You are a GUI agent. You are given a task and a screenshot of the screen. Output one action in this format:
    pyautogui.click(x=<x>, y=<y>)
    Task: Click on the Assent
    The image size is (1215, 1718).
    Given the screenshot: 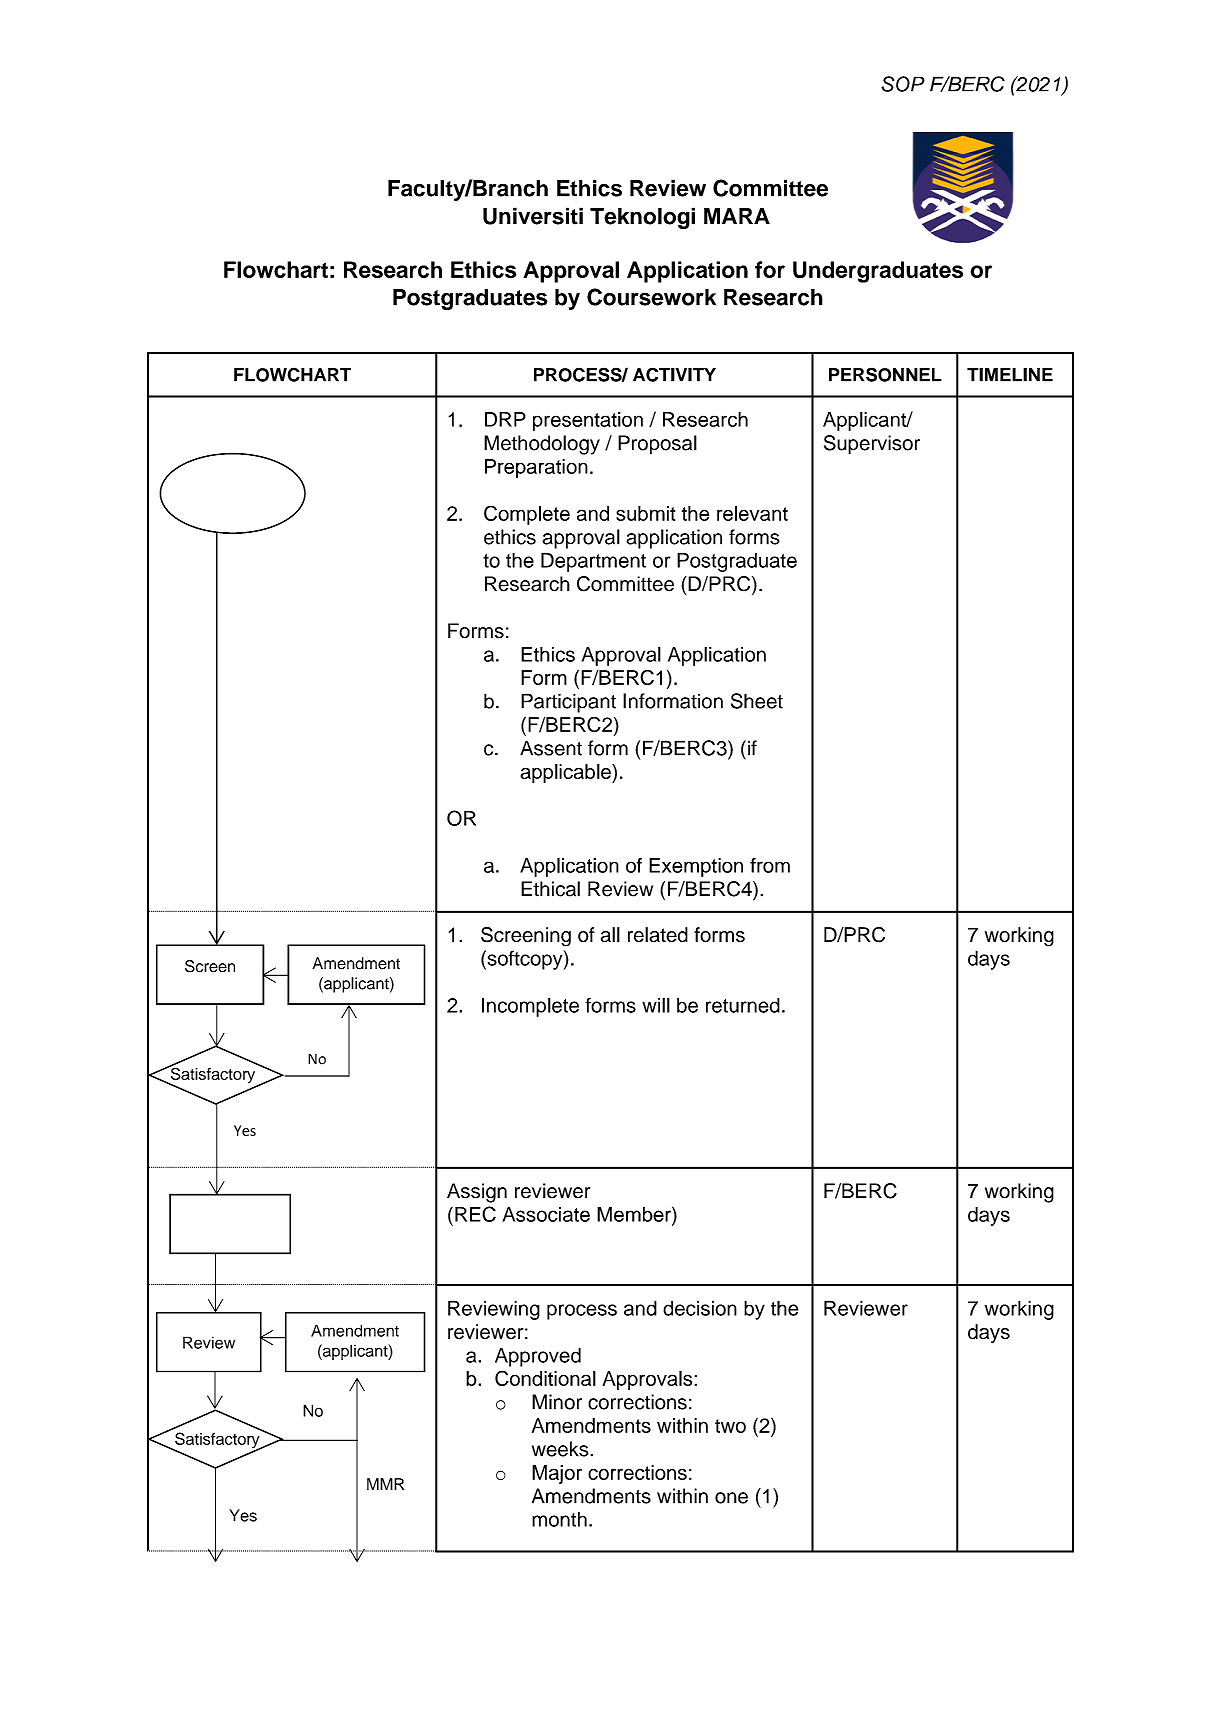 What is the action you would take?
    pyautogui.click(x=551, y=748)
